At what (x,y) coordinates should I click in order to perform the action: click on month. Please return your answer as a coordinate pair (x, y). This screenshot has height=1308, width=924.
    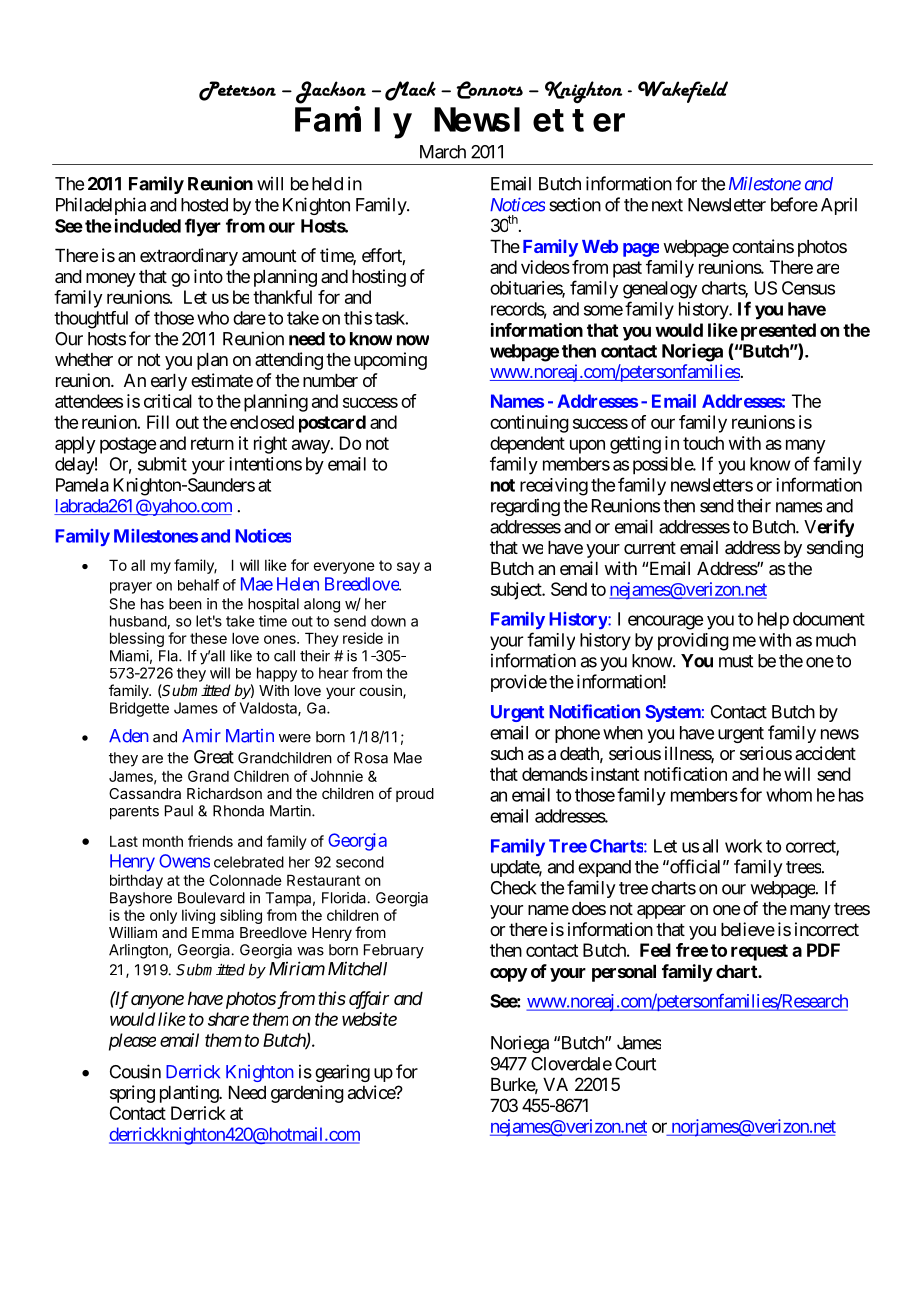
    Looking at the image, I should click on (163, 841).
